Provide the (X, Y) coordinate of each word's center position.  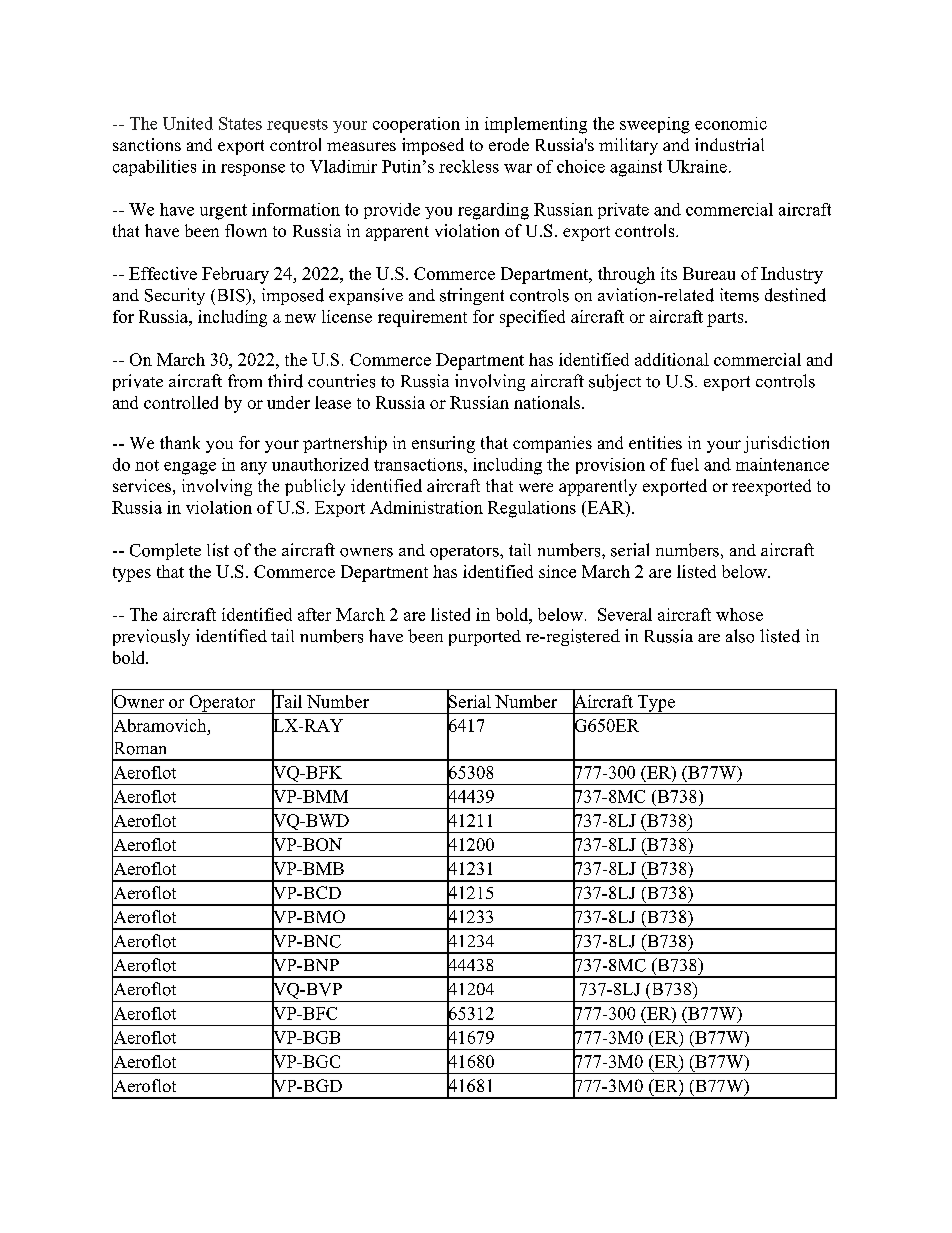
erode (509, 144)
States (240, 123)
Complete (165, 551)
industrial (729, 144)
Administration (426, 507)
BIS (230, 295)
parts (726, 319)
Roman (139, 748)
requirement (422, 318)
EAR (606, 507)
